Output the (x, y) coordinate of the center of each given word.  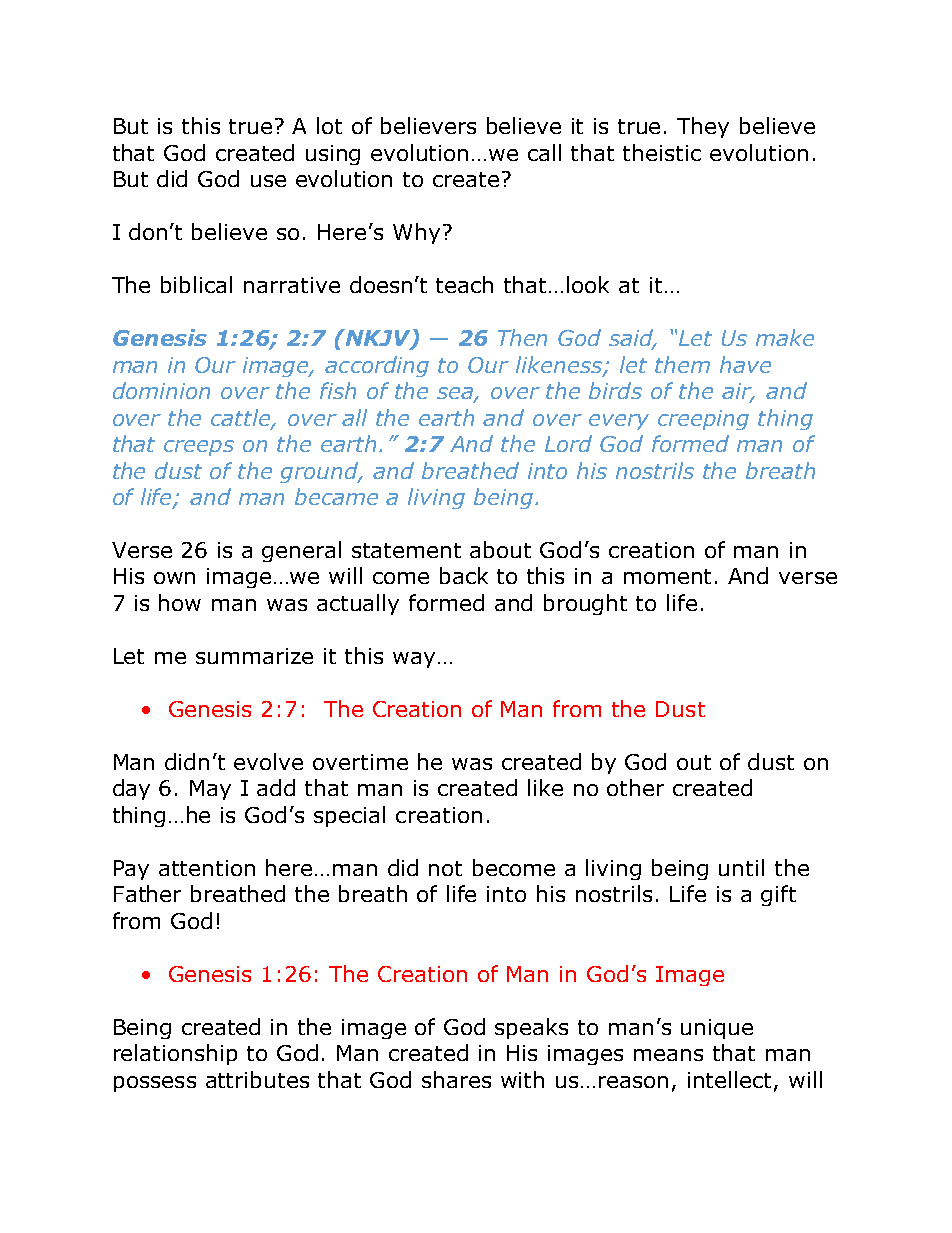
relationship (175, 1054)
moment (667, 576)
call (544, 152)
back (464, 575)
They (703, 127)
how (180, 602)
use (268, 181)
